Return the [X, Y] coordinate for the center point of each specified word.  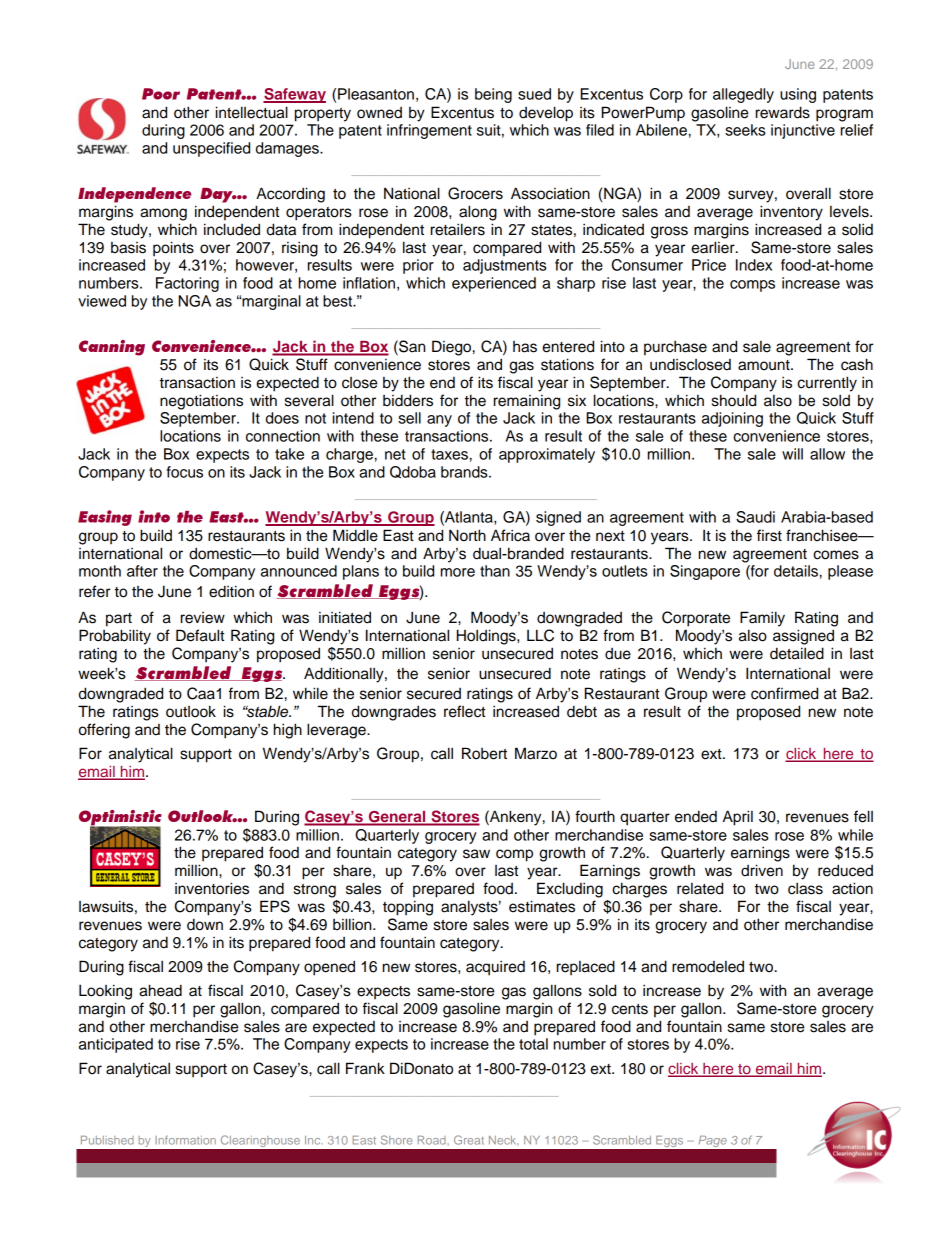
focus [185, 472]
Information [185, 1140]
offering [104, 731]
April [738, 818]
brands [465, 472]
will [792, 454]
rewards [783, 112]
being [493, 95]
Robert [484, 753]
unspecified [211, 149]
